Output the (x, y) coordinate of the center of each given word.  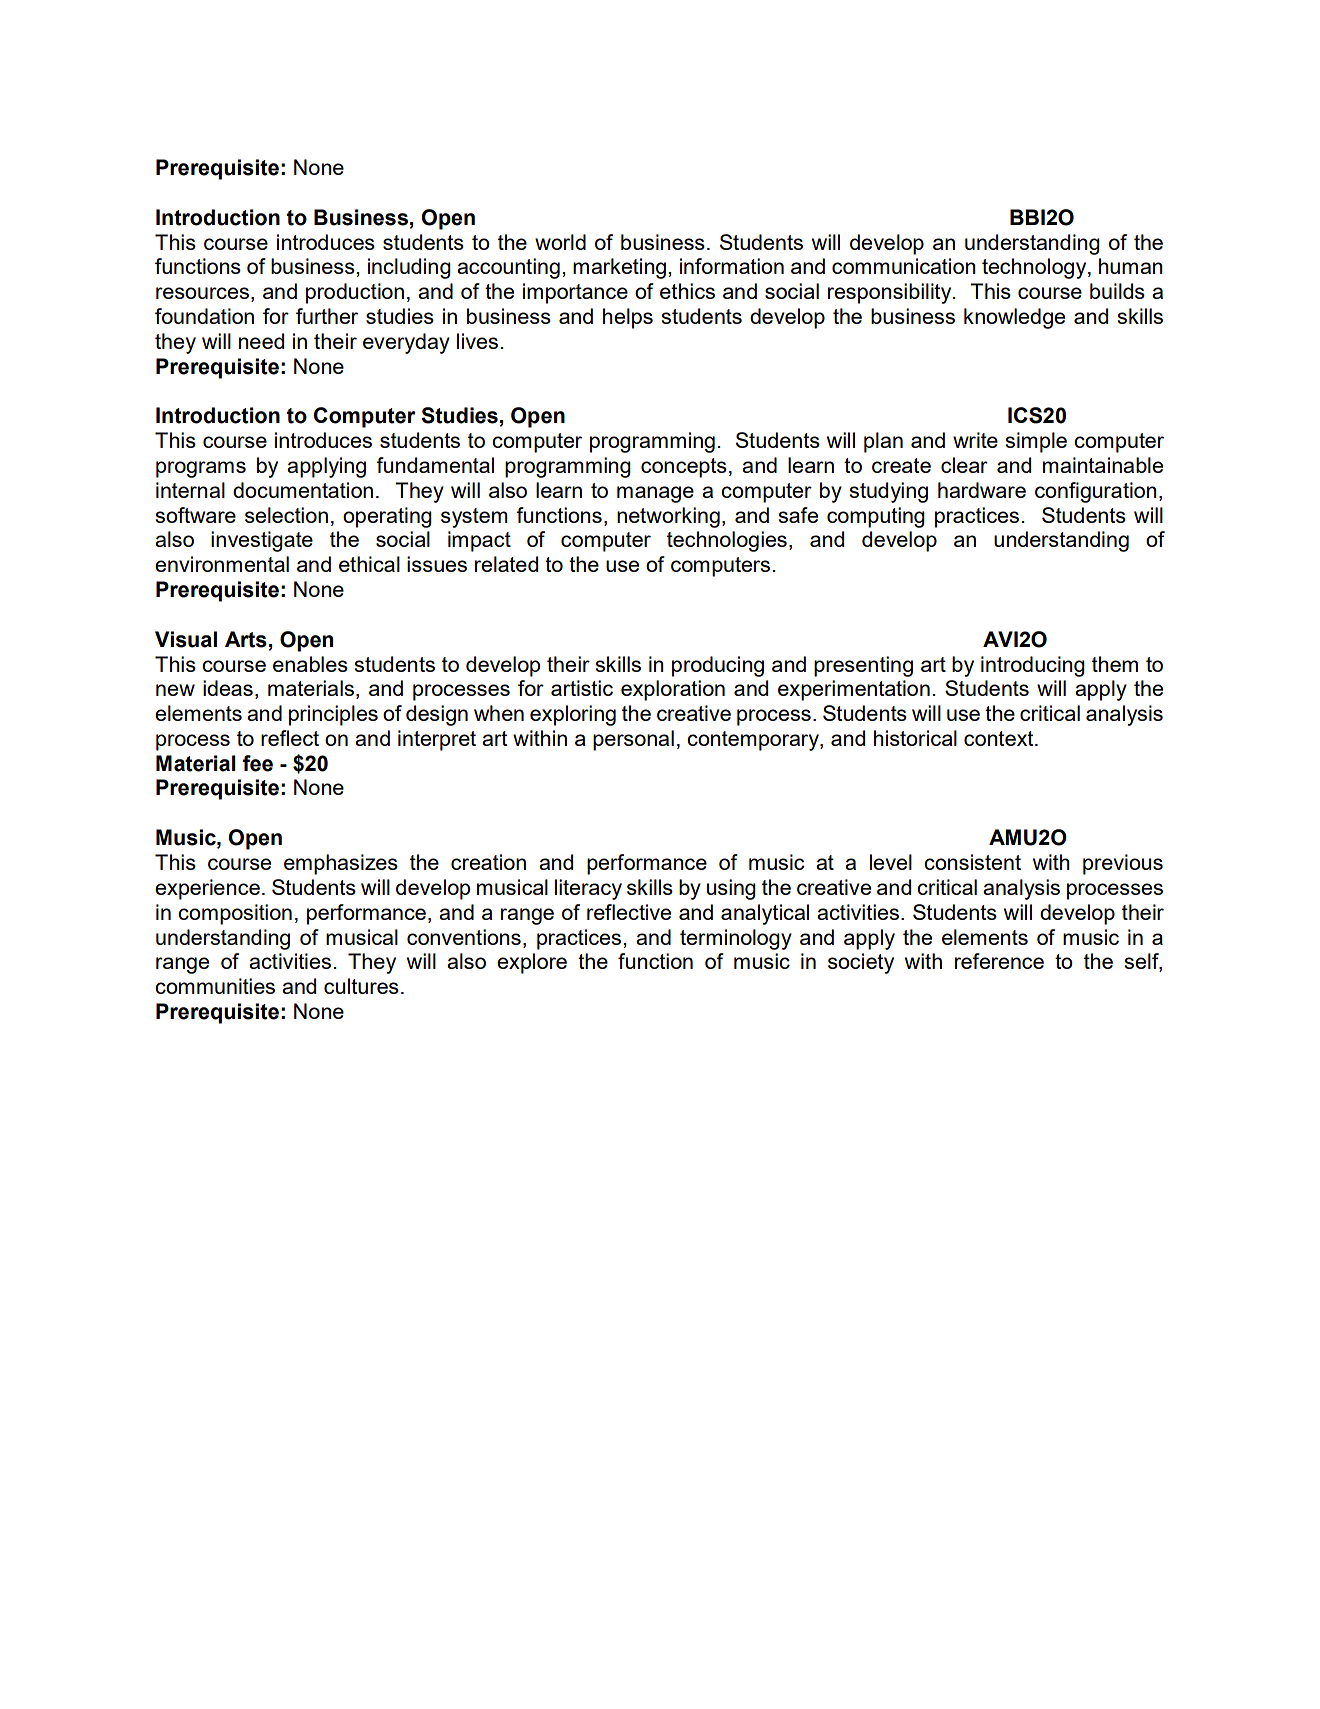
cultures (361, 986)
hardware (982, 490)
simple (1036, 442)
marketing (619, 268)
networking (668, 517)
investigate (262, 541)
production (355, 293)
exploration (673, 690)
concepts (684, 468)
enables (310, 664)
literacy (588, 889)
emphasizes (341, 864)
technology (1035, 268)
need (261, 341)
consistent (972, 862)
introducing (1033, 666)
